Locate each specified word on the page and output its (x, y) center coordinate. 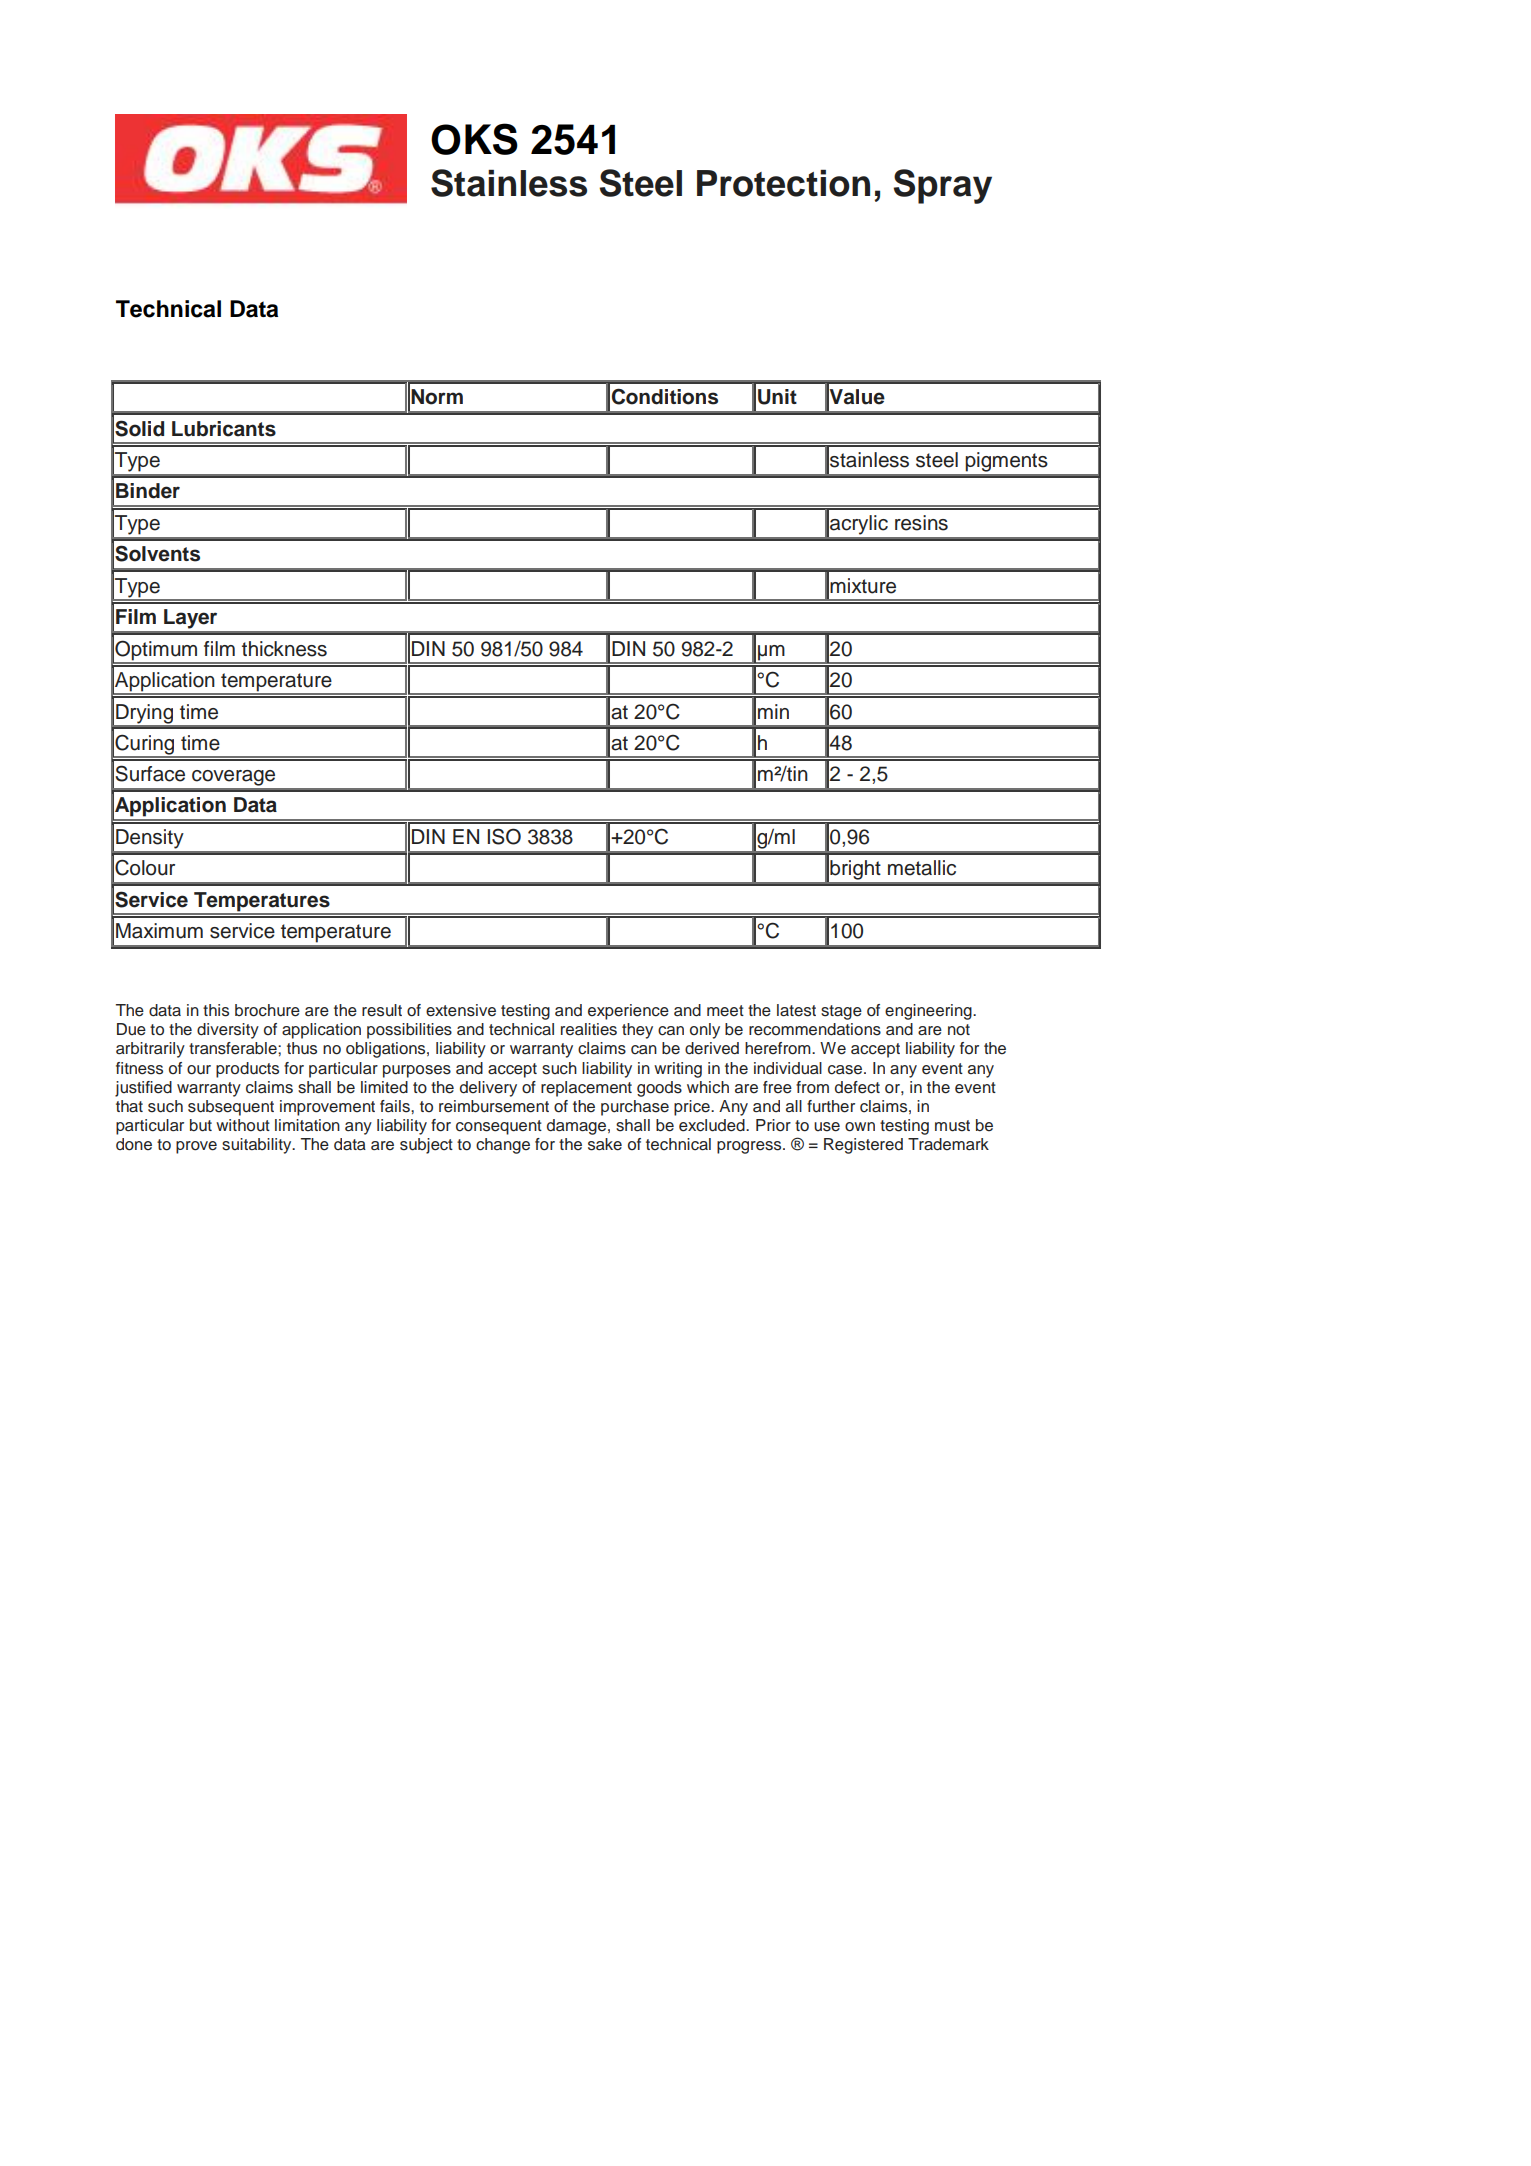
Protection (783, 183)
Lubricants (224, 429)
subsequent (231, 1108)
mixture (863, 586)
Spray (942, 186)
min (773, 711)
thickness (284, 649)
